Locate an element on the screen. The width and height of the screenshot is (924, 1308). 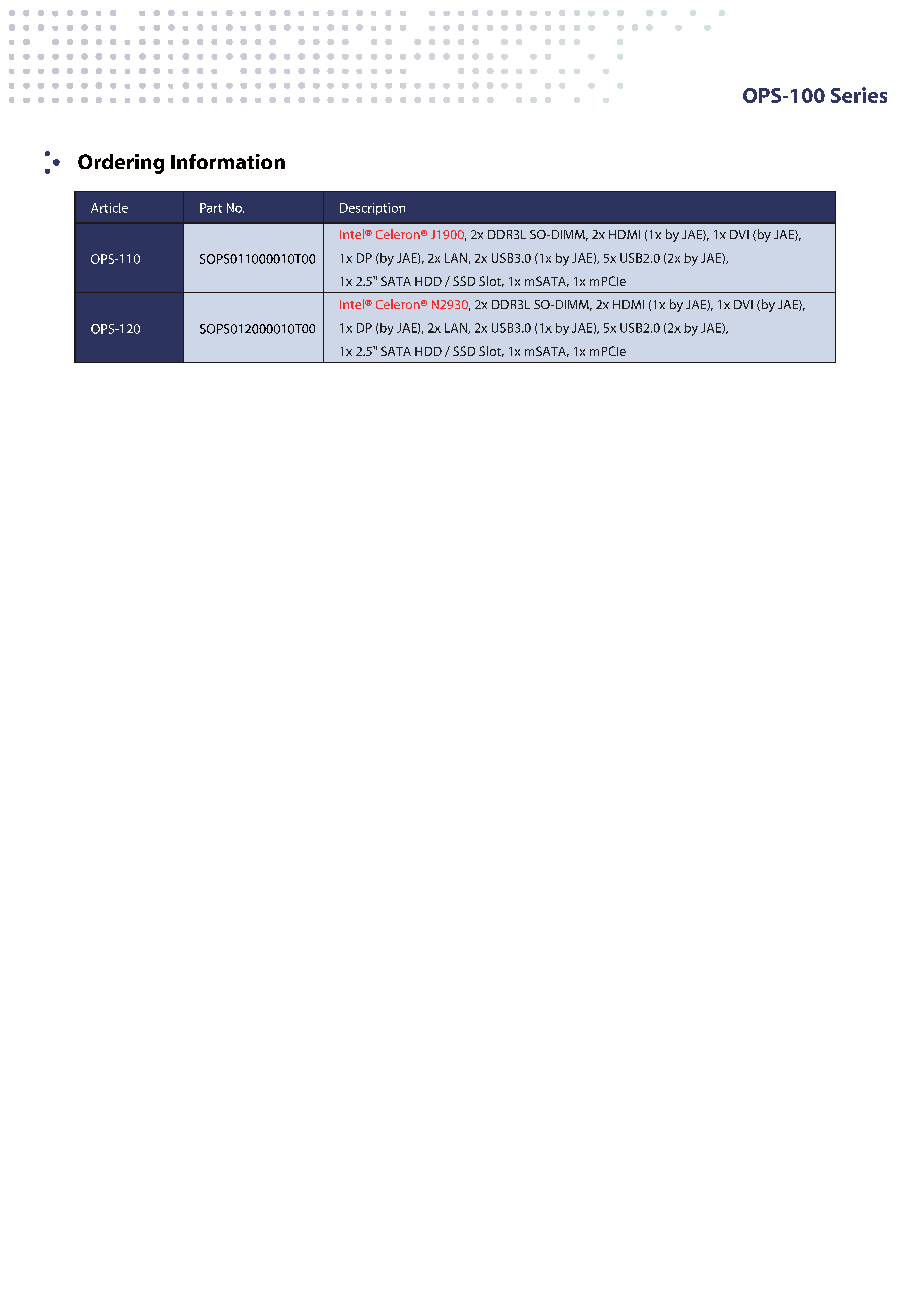
Information is located at coordinates (228, 161).
